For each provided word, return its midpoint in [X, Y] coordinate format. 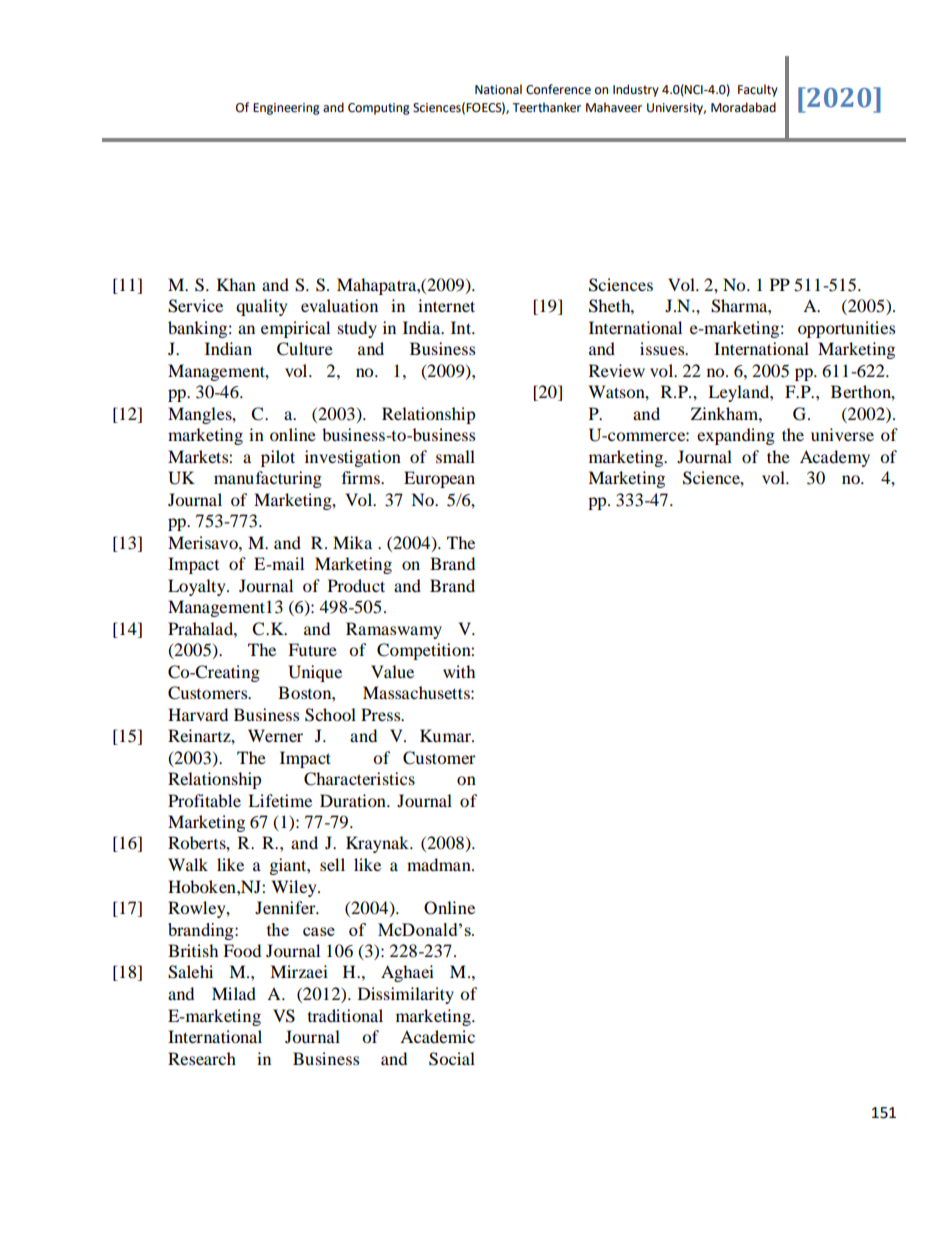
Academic [437, 1036]
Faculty [758, 90]
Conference [558, 89]
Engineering [286, 109]
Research [202, 1058]
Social [452, 1059]
